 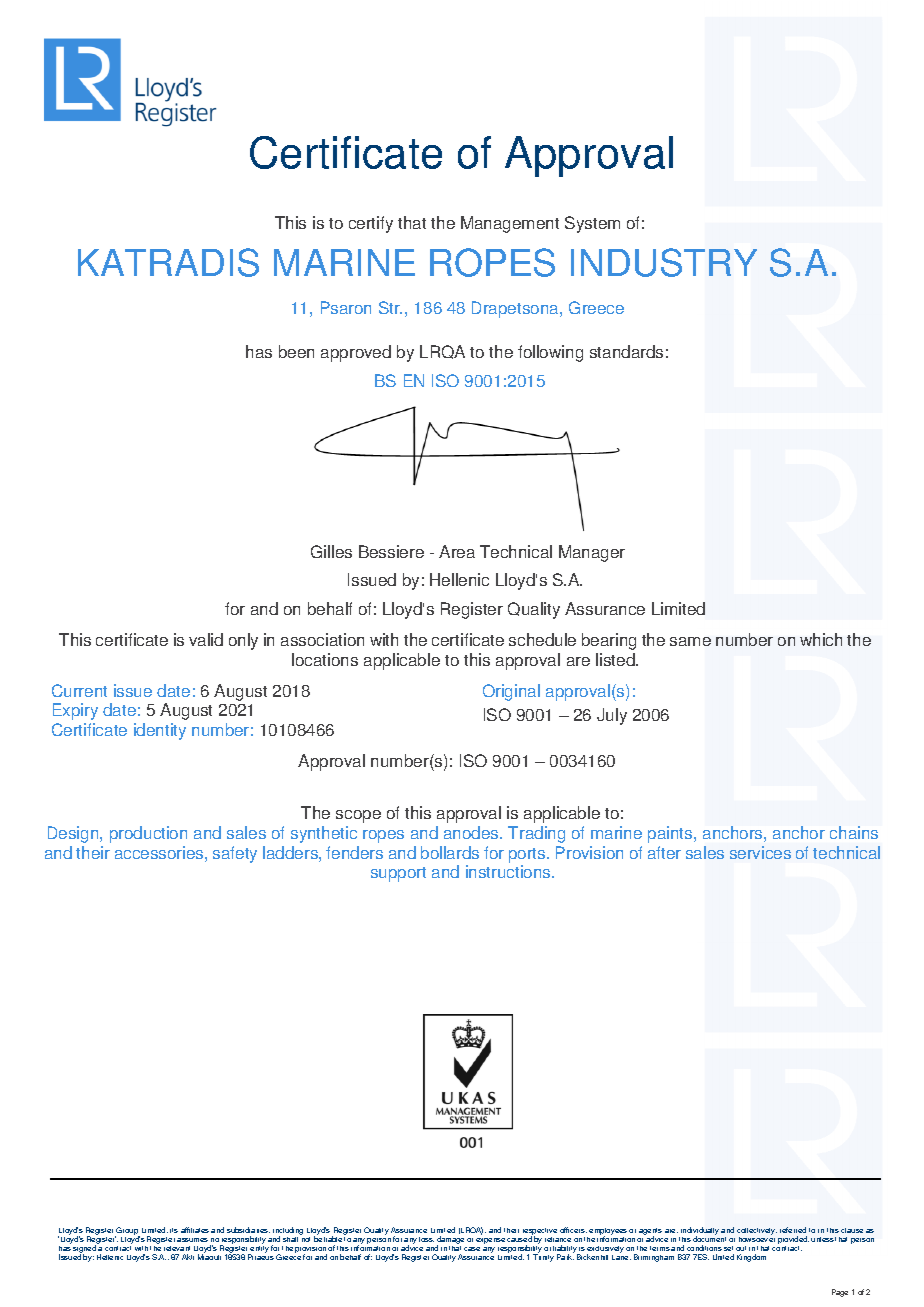 I want to click on services, so click(x=760, y=852).
